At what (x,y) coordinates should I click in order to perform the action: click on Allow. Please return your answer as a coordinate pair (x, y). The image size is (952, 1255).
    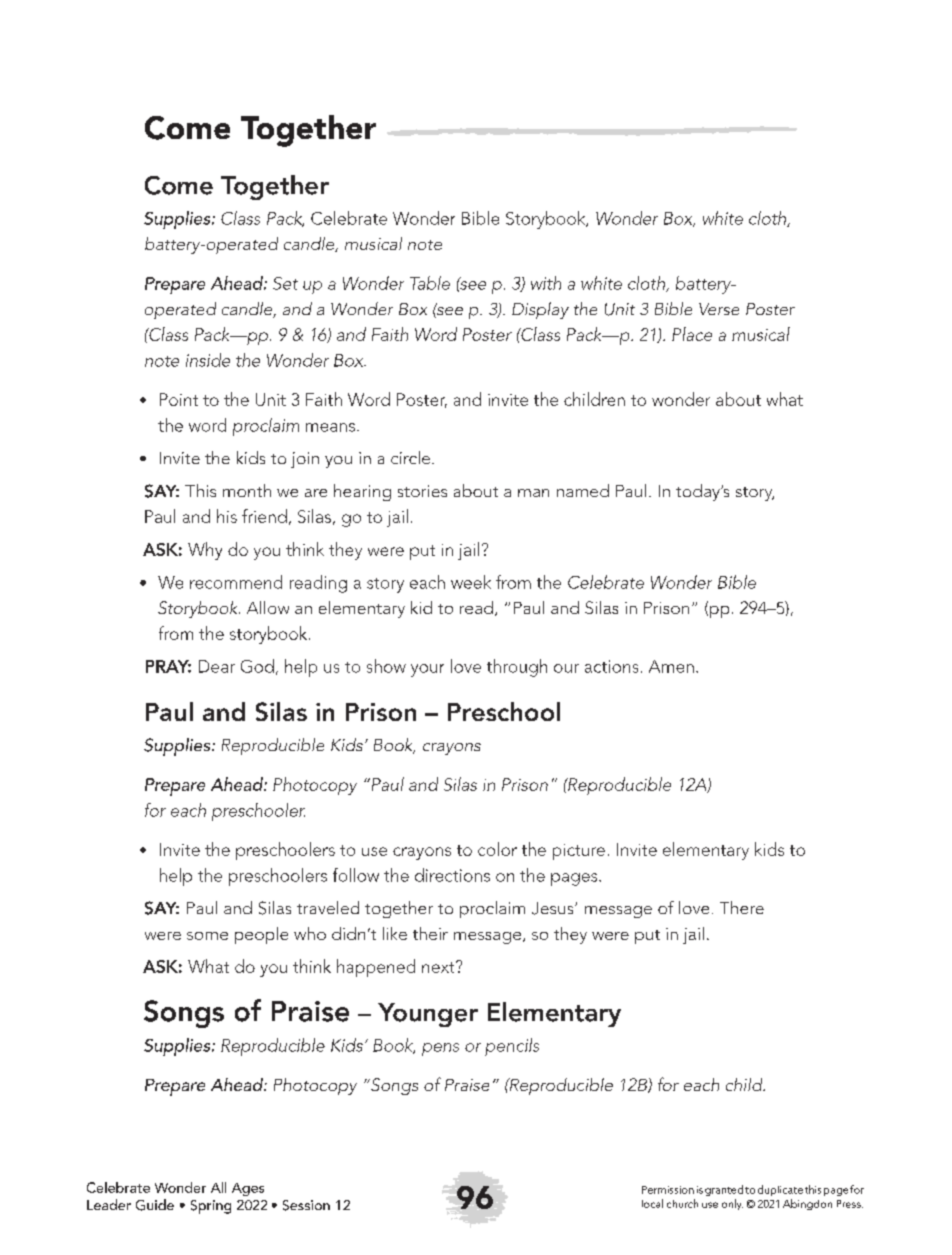
    Looking at the image, I should click on (268, 607).
